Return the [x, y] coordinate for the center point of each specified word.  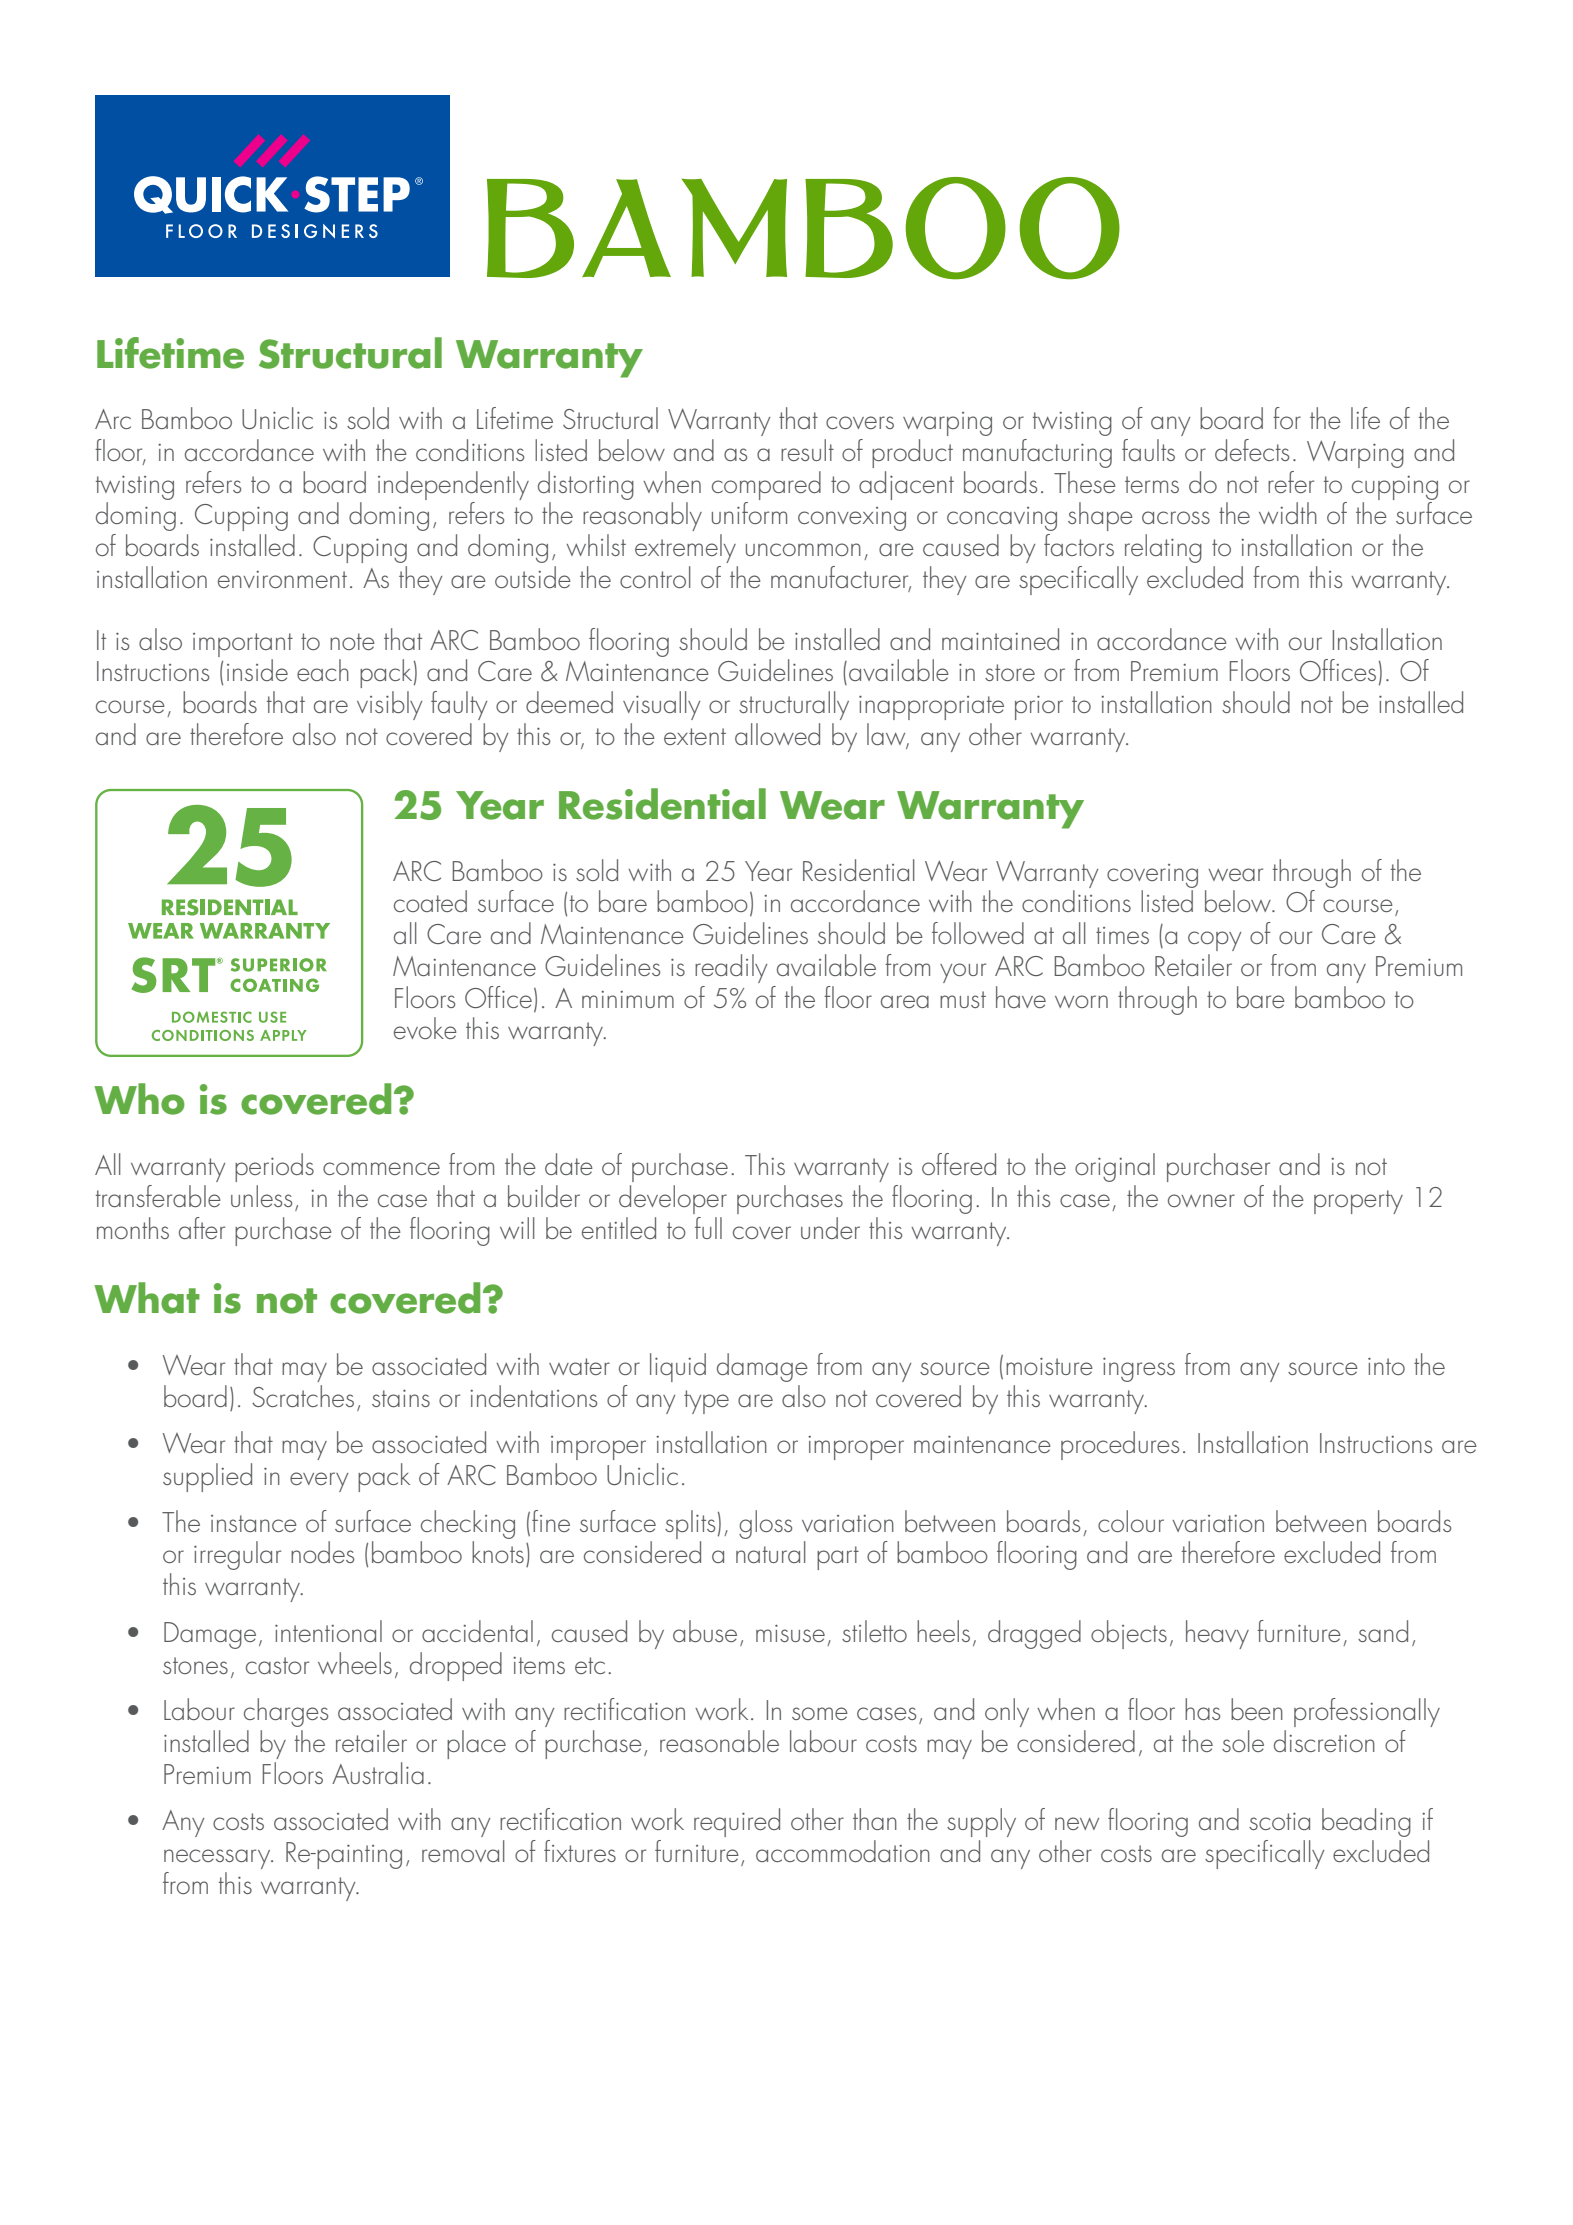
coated [430, 901]
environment [282, 579]
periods [274, 1167]
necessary [218, 1859]
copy [1214, 941]
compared [766, 485]
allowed [777, 734]
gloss [765, 1524]
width [1288, 513]
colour [1131, 1521]
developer [673, 1199]
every [319, 1482]
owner [1201, 1200]
